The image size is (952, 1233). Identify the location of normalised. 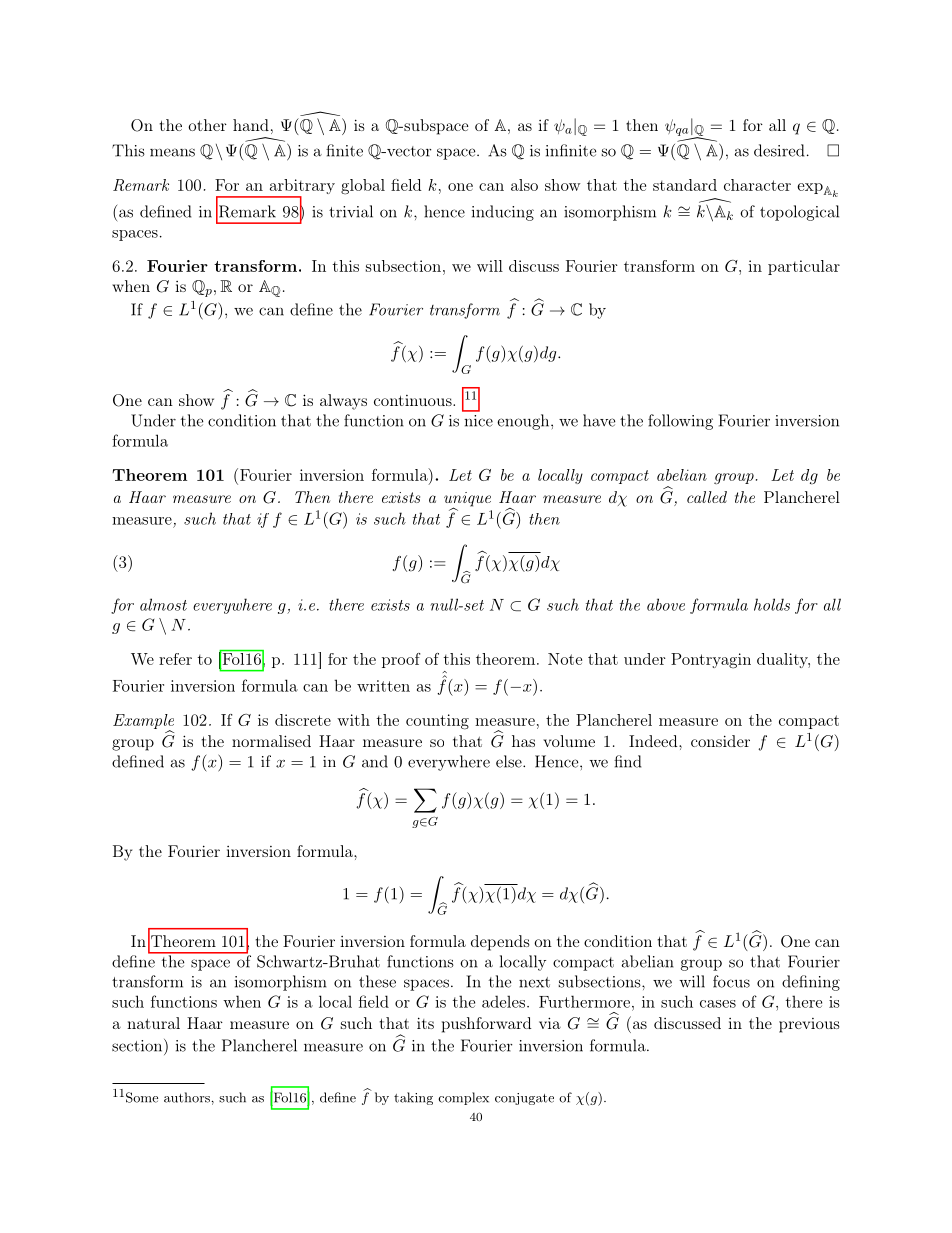
(271, 741).
